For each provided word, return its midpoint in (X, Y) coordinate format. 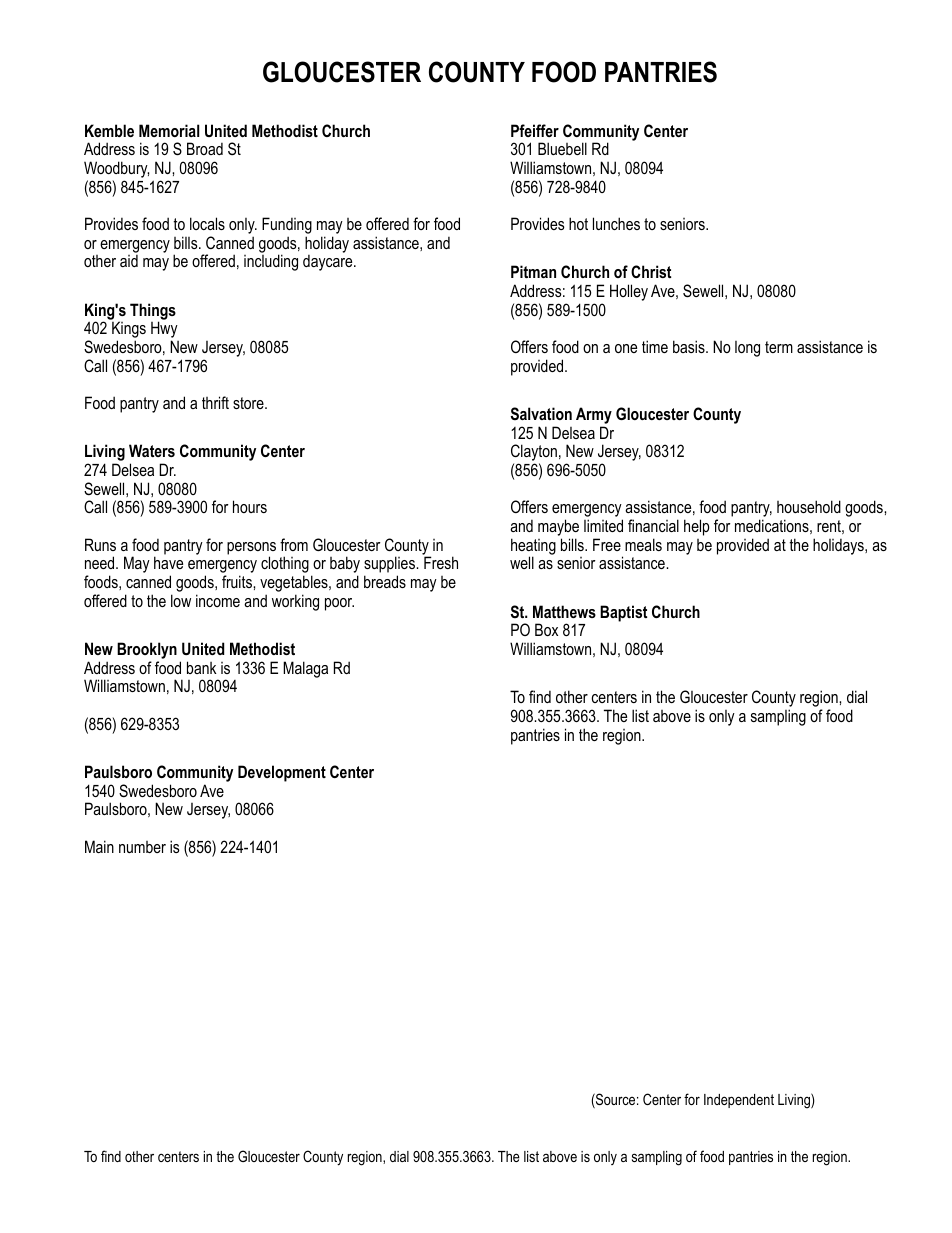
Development (282, 773)
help (697, 527)
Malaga (305, 669)
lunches (616, 223)
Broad (205, 148)
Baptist (623, 613)
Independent (739, 1101)
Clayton (535, 454)
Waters (152, 450)
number (142, 847)
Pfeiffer (535, 130)
